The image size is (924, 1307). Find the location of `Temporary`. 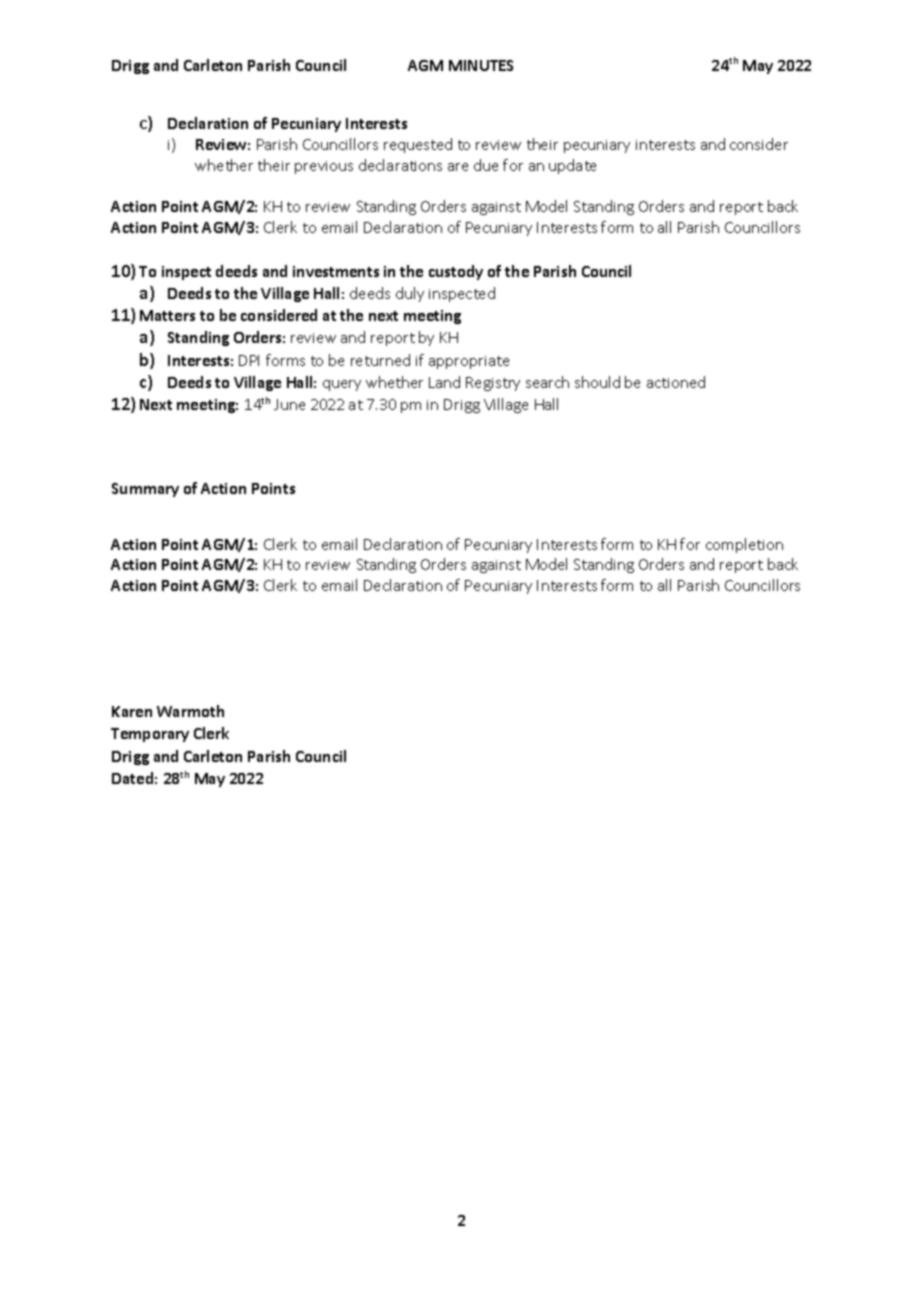

Temporary is located at coordinates (150, 735).
